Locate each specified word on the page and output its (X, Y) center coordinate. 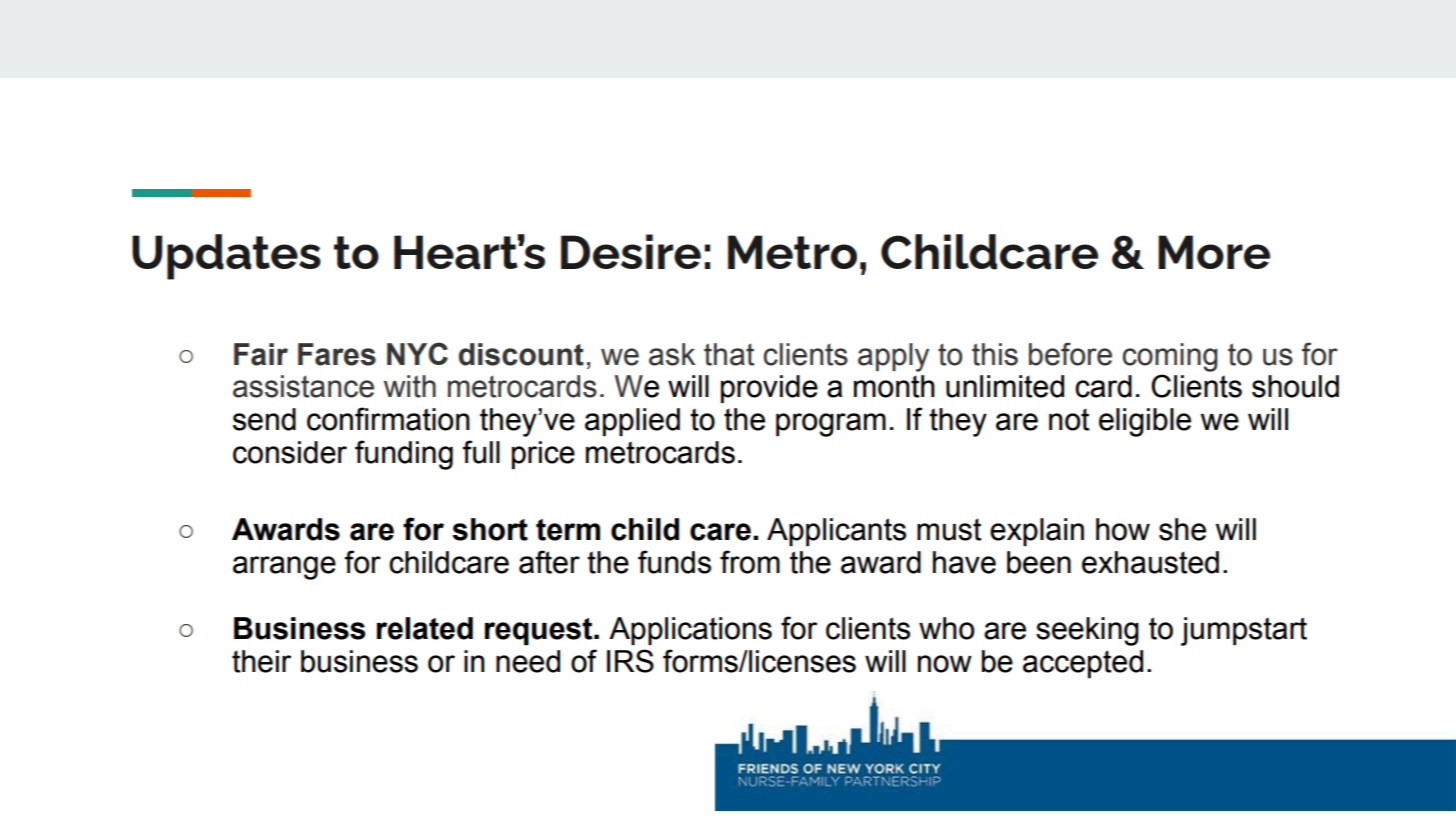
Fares (337, 354)
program (831, 425)
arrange (284, 568)
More (1214, 252)
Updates (226, 257)
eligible (1145, 422)
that (729, 354)
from (750, 562)
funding (404, 455)
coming (1170, 357)
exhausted (1150, 562)
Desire (631, 251)
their (261, 661)
